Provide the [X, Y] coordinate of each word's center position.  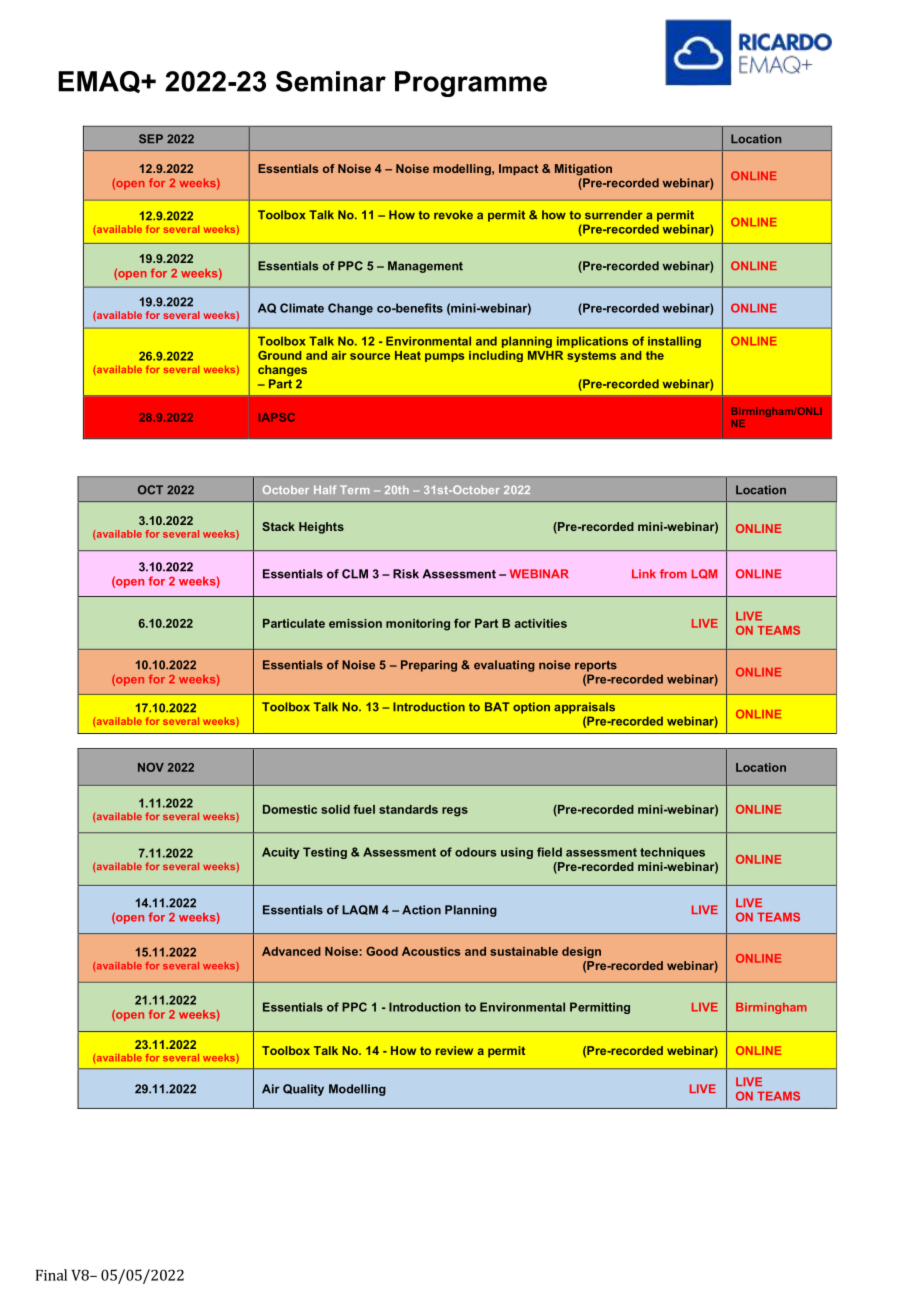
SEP [151, 139]
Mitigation [583, 170]
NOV [151, 767]
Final [51, 1275]
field [549, 852]
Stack [278, 526]
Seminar [331, 81]
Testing [325, 853]
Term [354, 489]
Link [644, 573]
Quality [303, 1090]
